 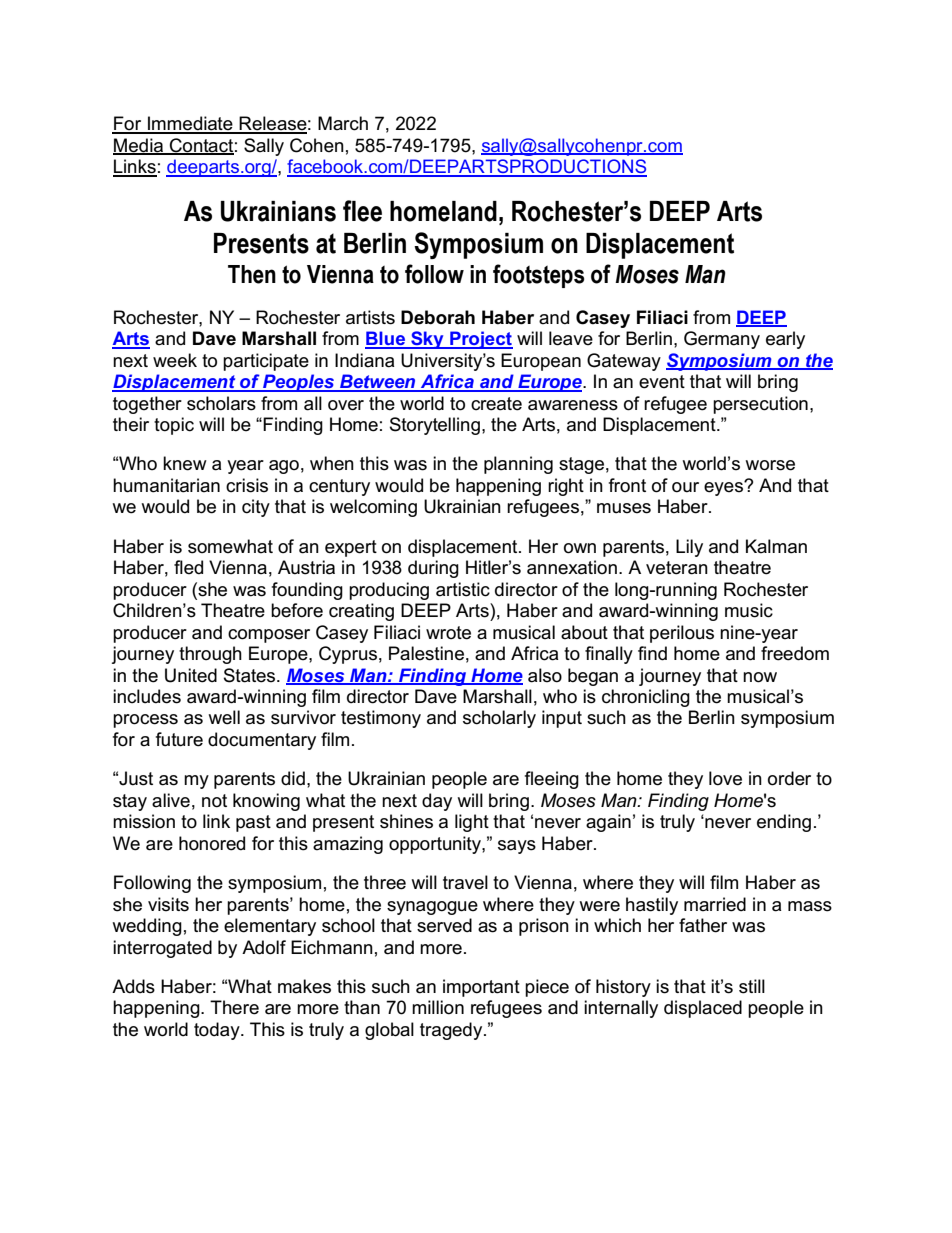 I want to click on Germany, so click(x=722, y=340).
